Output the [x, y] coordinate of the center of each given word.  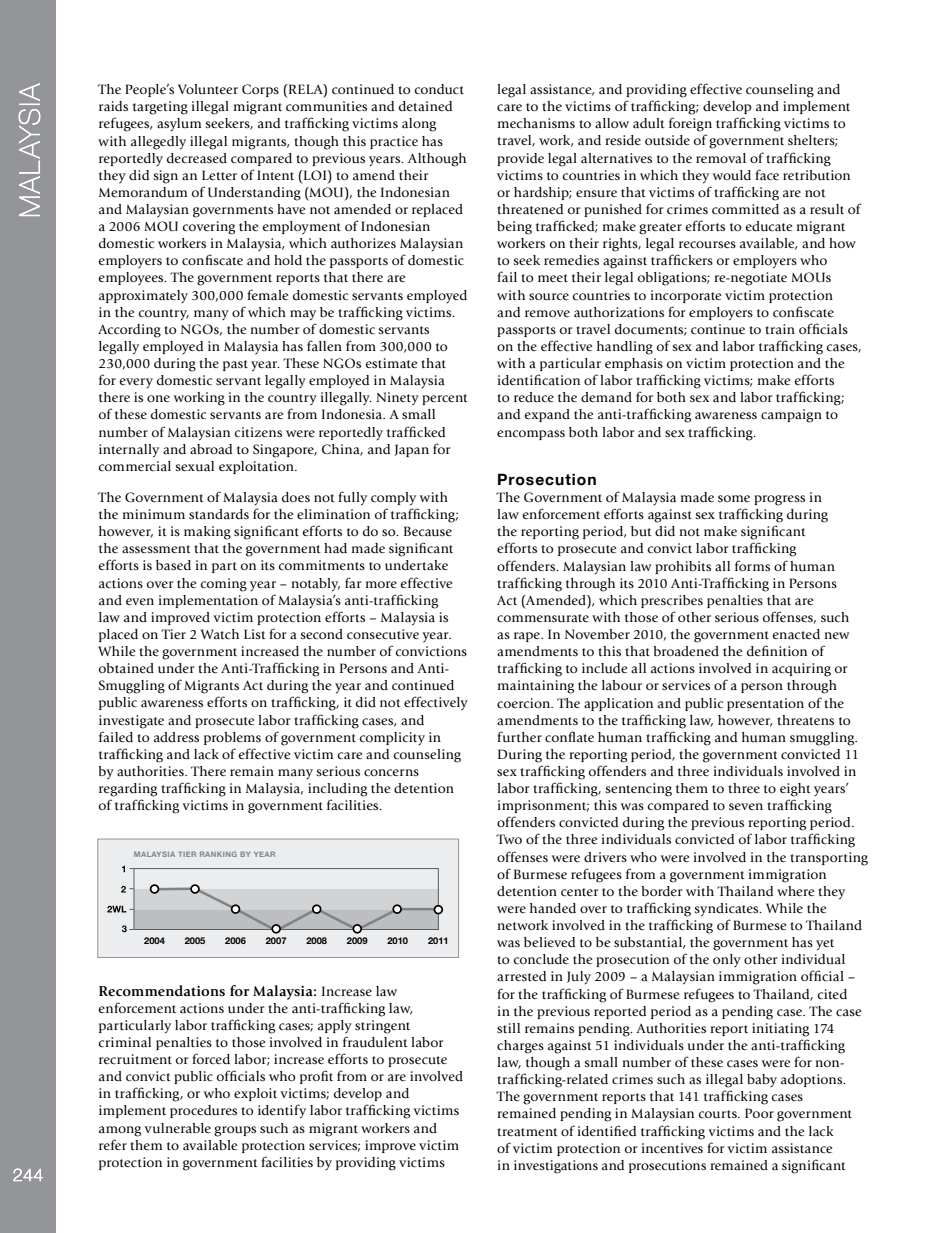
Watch [220, 634]
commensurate [543, 618]
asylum [179, 124]
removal [721, 158]
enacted [796, 634]
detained [425, 106]
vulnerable [177, 1128]
